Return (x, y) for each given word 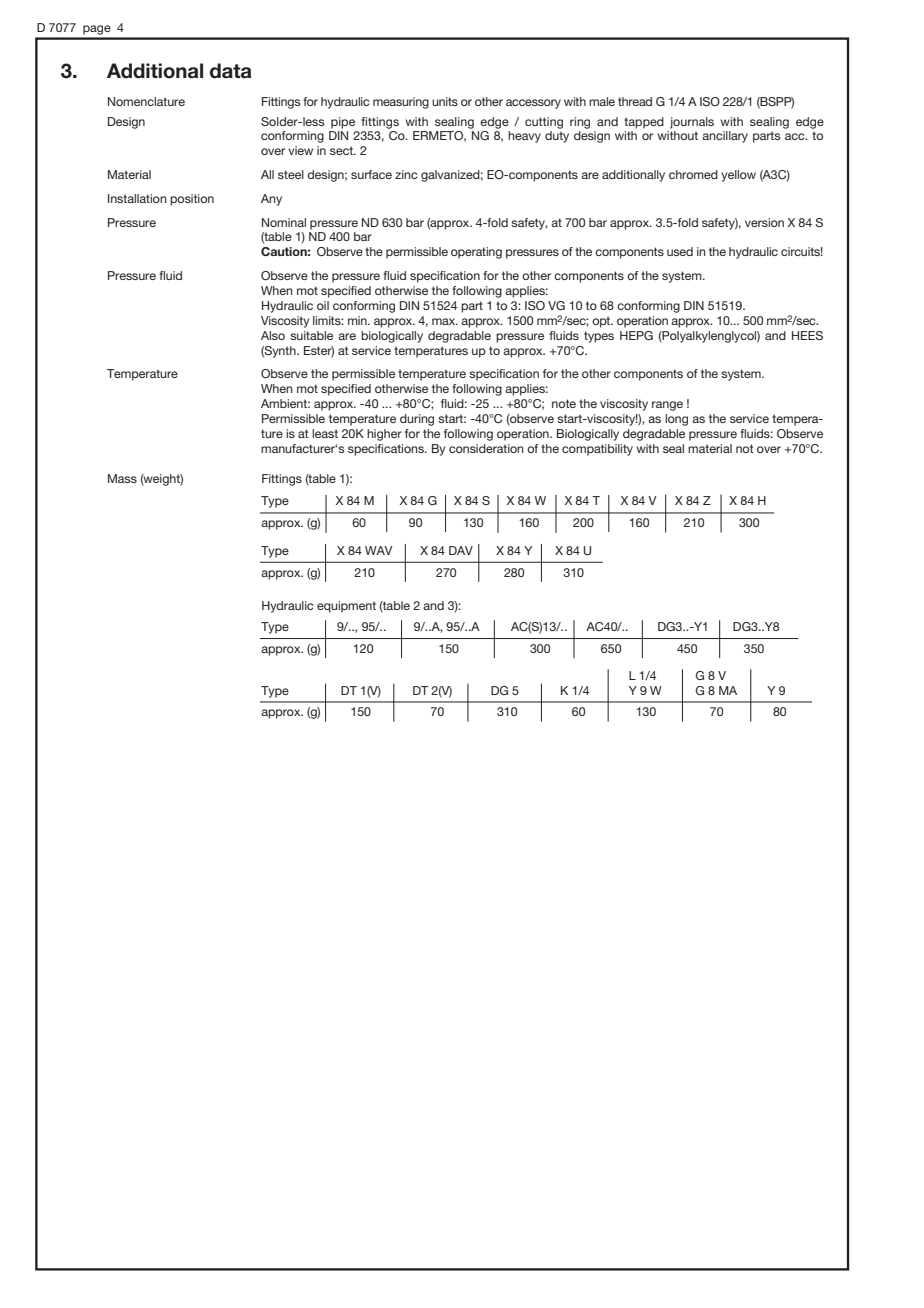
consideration (486, 448)
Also (273, 335)
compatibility (597, 450)
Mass (122, 478)
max (445, 321)
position (192, 200)
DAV (461, 550)
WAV (378, 550)
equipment (346, 607)
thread (635, 101)
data (230, 71)
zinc (406, 174)
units (445, 101)
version (764, 222)
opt (602, 322)
